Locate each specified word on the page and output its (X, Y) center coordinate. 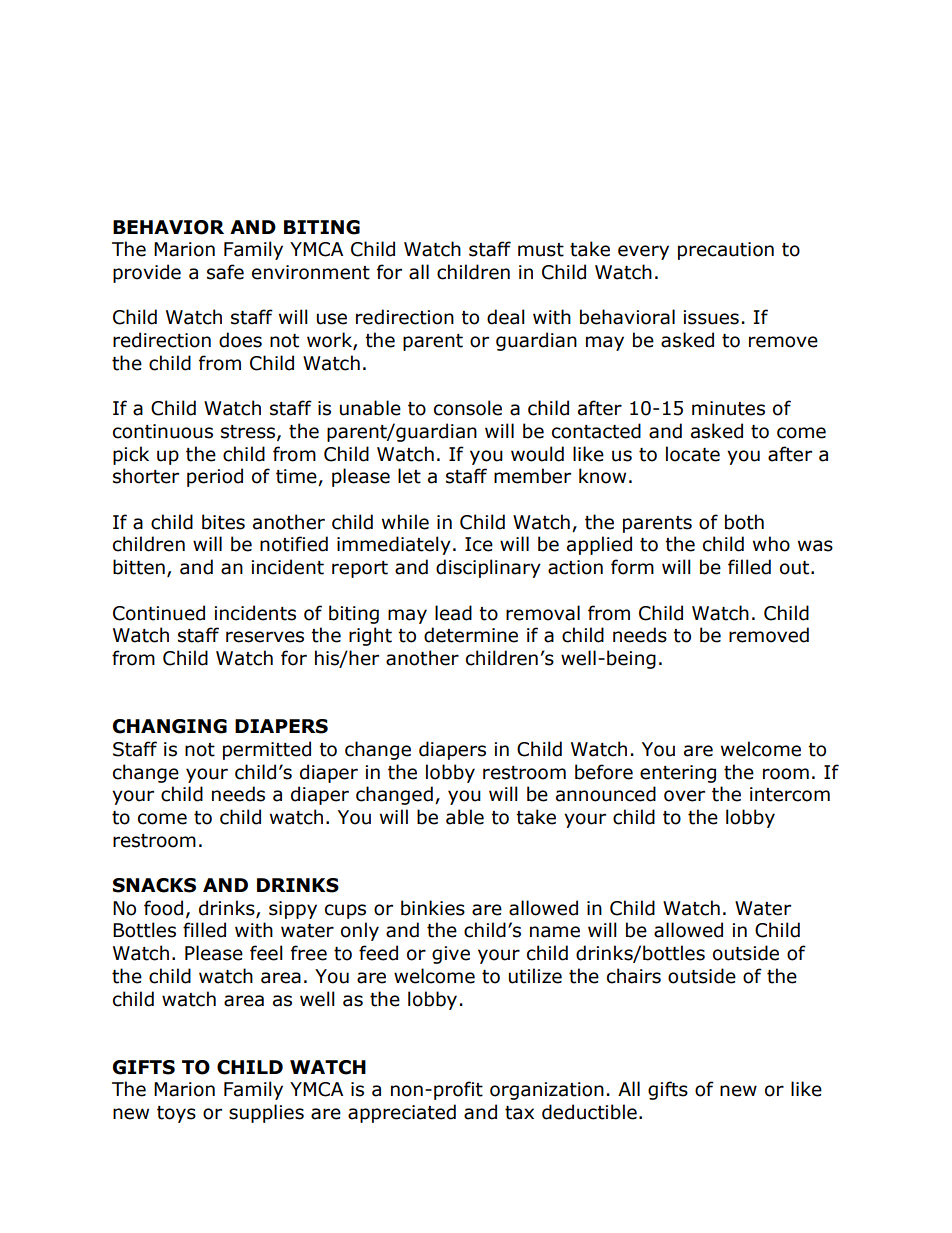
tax (519, 1113)
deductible (589, 1112)
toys (176, 1114)
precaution (726, 251)
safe (225, 272)
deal (506, 317)
